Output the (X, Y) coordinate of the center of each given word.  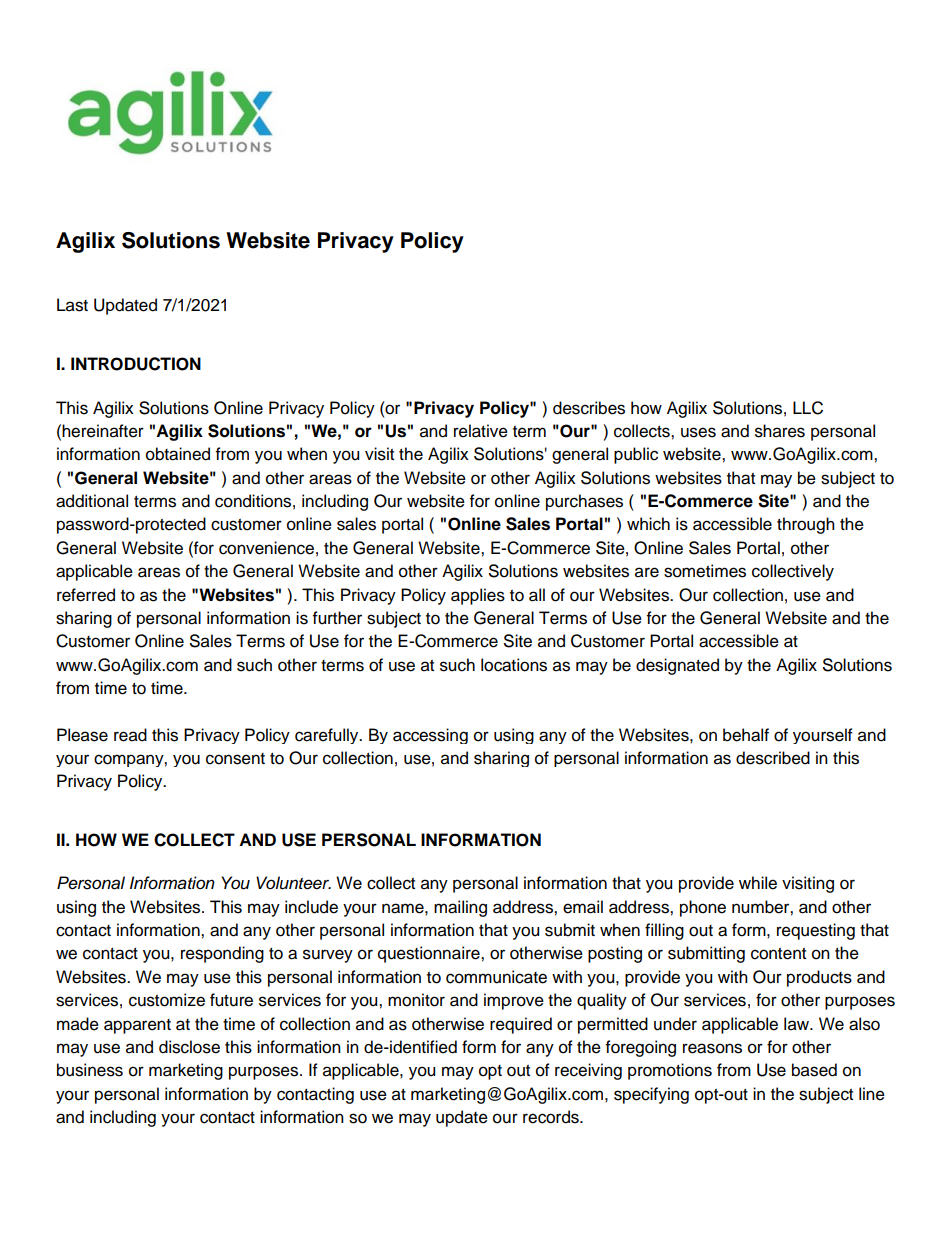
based (814, 1070)
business (90, 1070)
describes (589, 408)
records (552, 1117)
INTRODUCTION (136, 364)
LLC (808, 408)
